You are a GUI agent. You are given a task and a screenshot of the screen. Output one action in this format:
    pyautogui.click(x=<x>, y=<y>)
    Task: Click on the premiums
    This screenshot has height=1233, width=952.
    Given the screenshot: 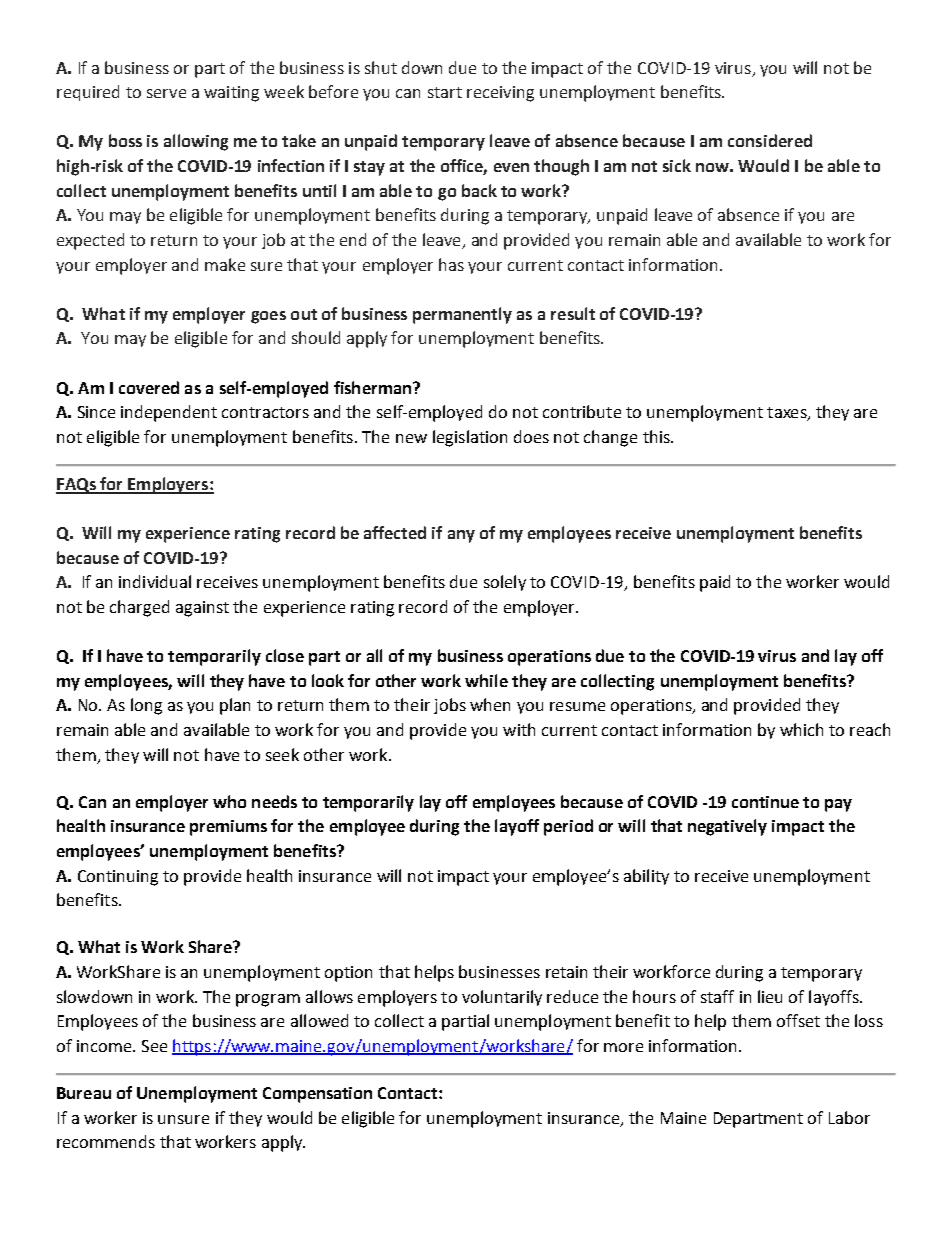 What is the action you would take?
    pyautogui.click(x=228, y=828)
